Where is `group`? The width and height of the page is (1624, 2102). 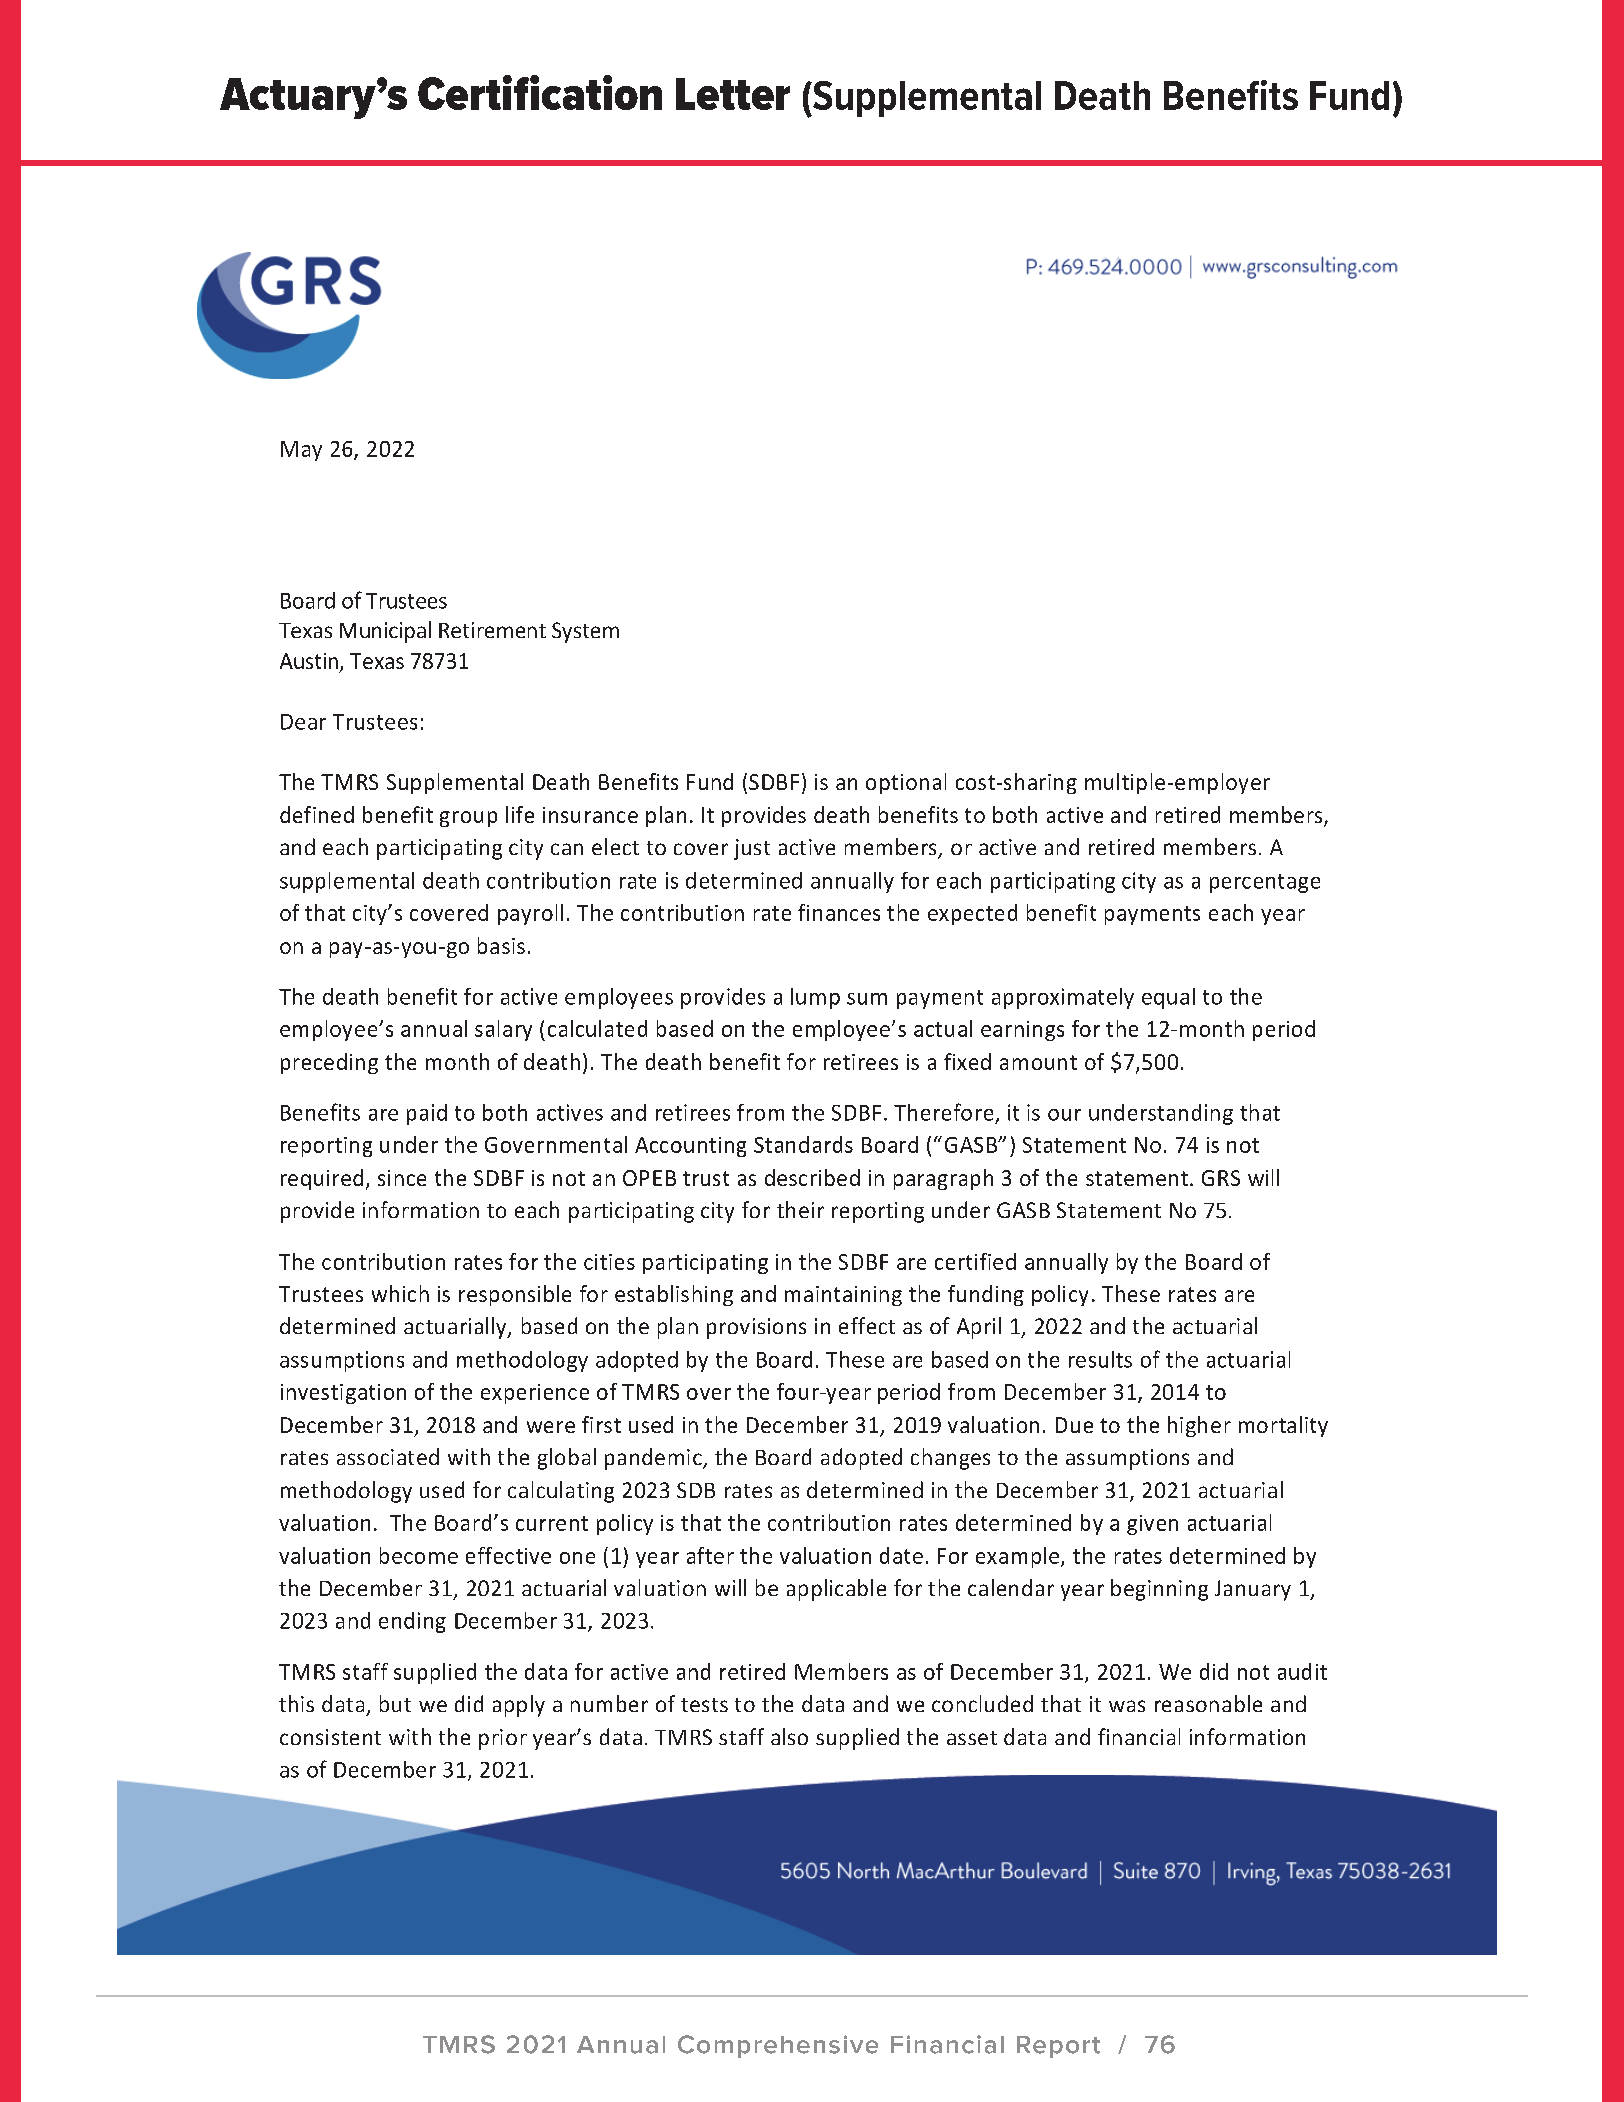
group is located at coordinates (468, 819).
